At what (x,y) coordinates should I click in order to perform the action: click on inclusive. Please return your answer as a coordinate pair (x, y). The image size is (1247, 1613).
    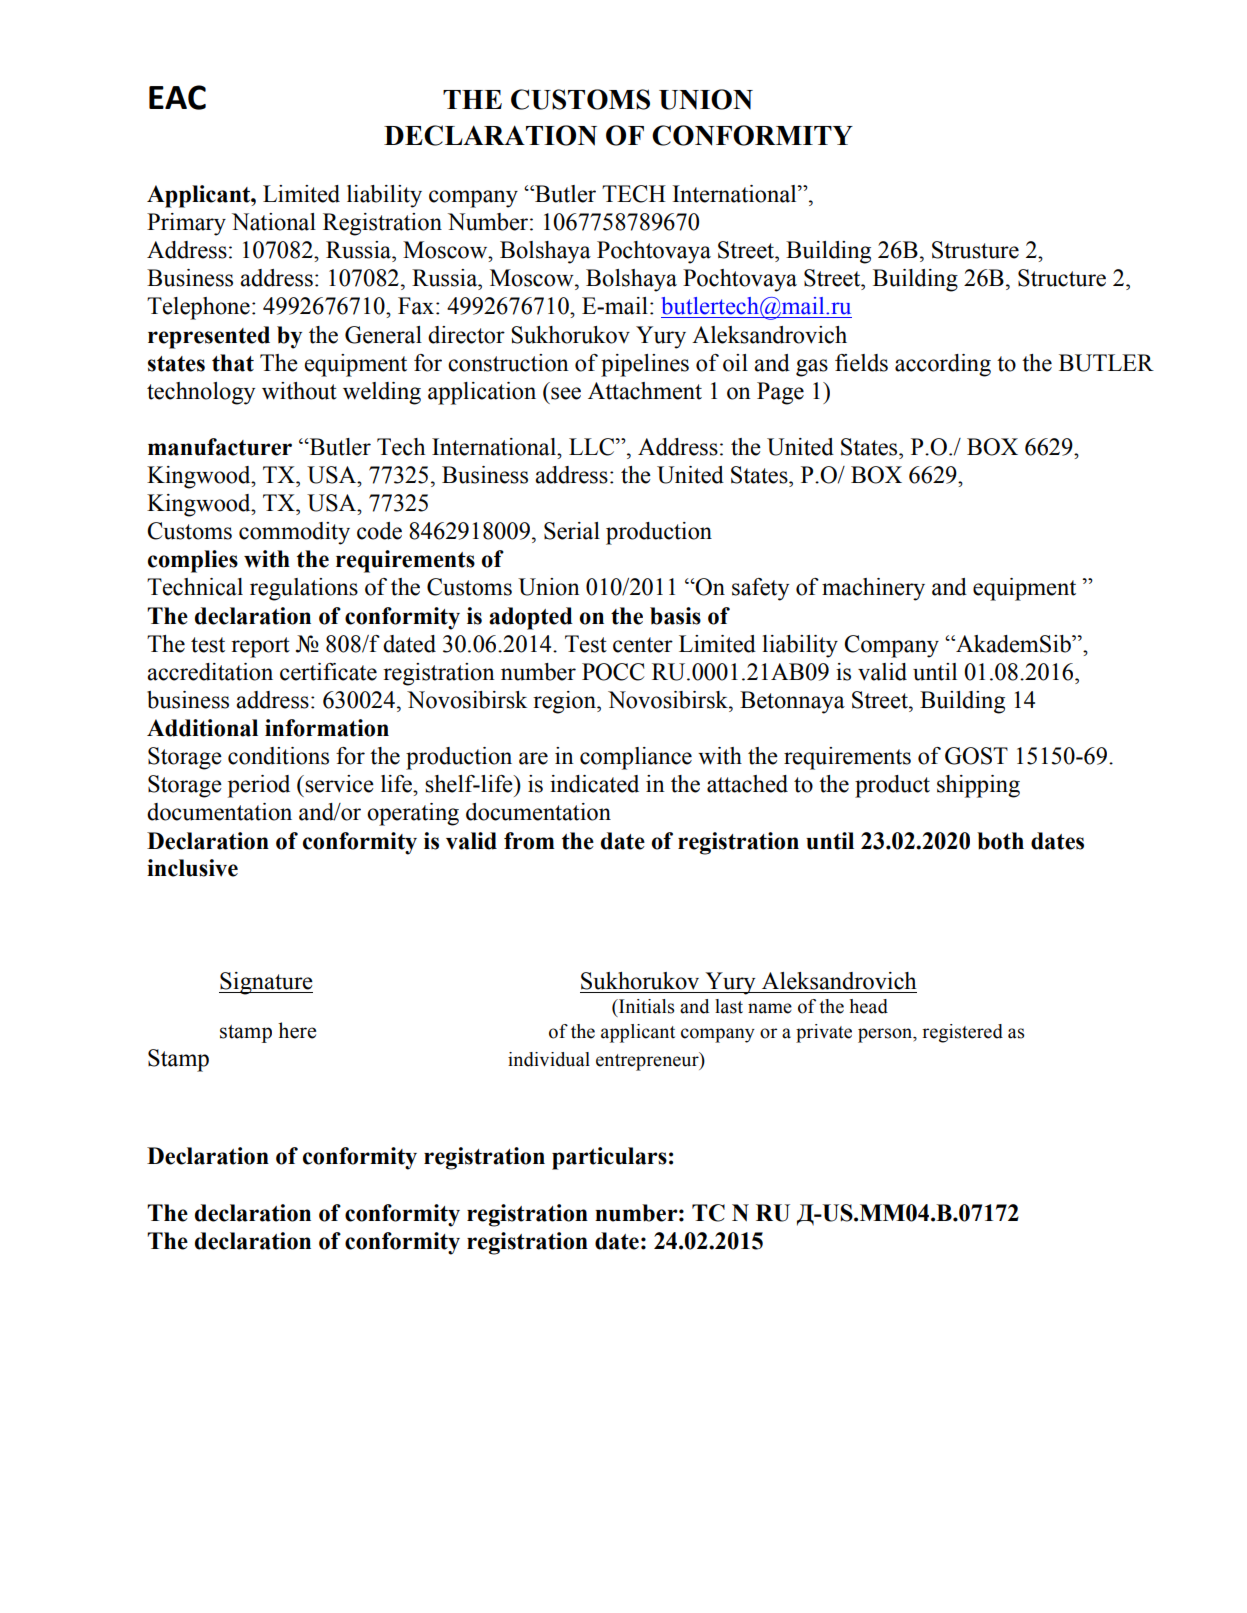
    Looking at the image, I should click on (192, 868).
